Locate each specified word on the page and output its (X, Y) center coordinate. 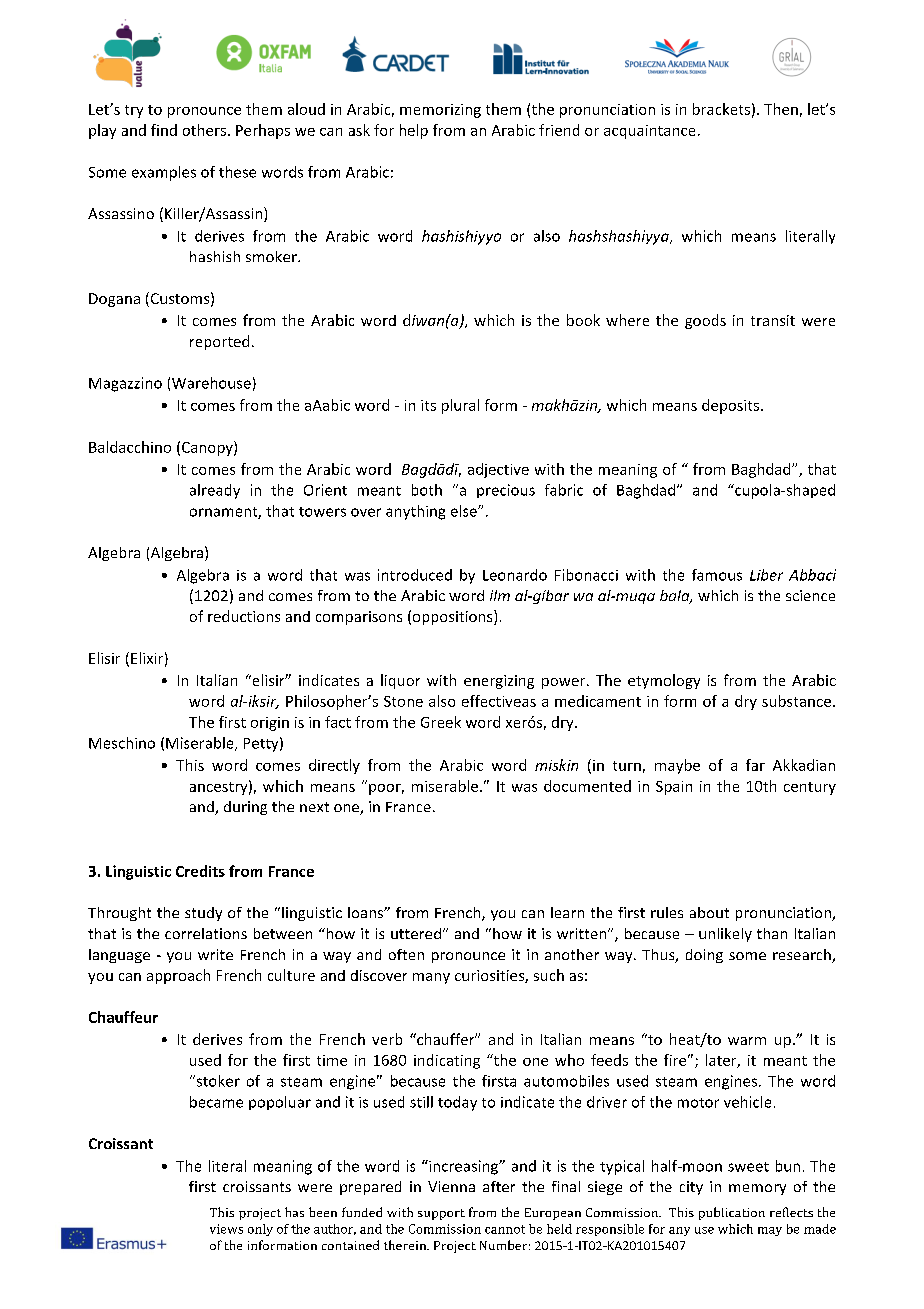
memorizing (440, 111)
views (226, 1229)
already (215, 491)
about (709, 912)
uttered (416, 933)
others (204, 130)
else (465, 511)
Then (781, 109)
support (441, 1214)
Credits (200, 871)
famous (717, 575)
